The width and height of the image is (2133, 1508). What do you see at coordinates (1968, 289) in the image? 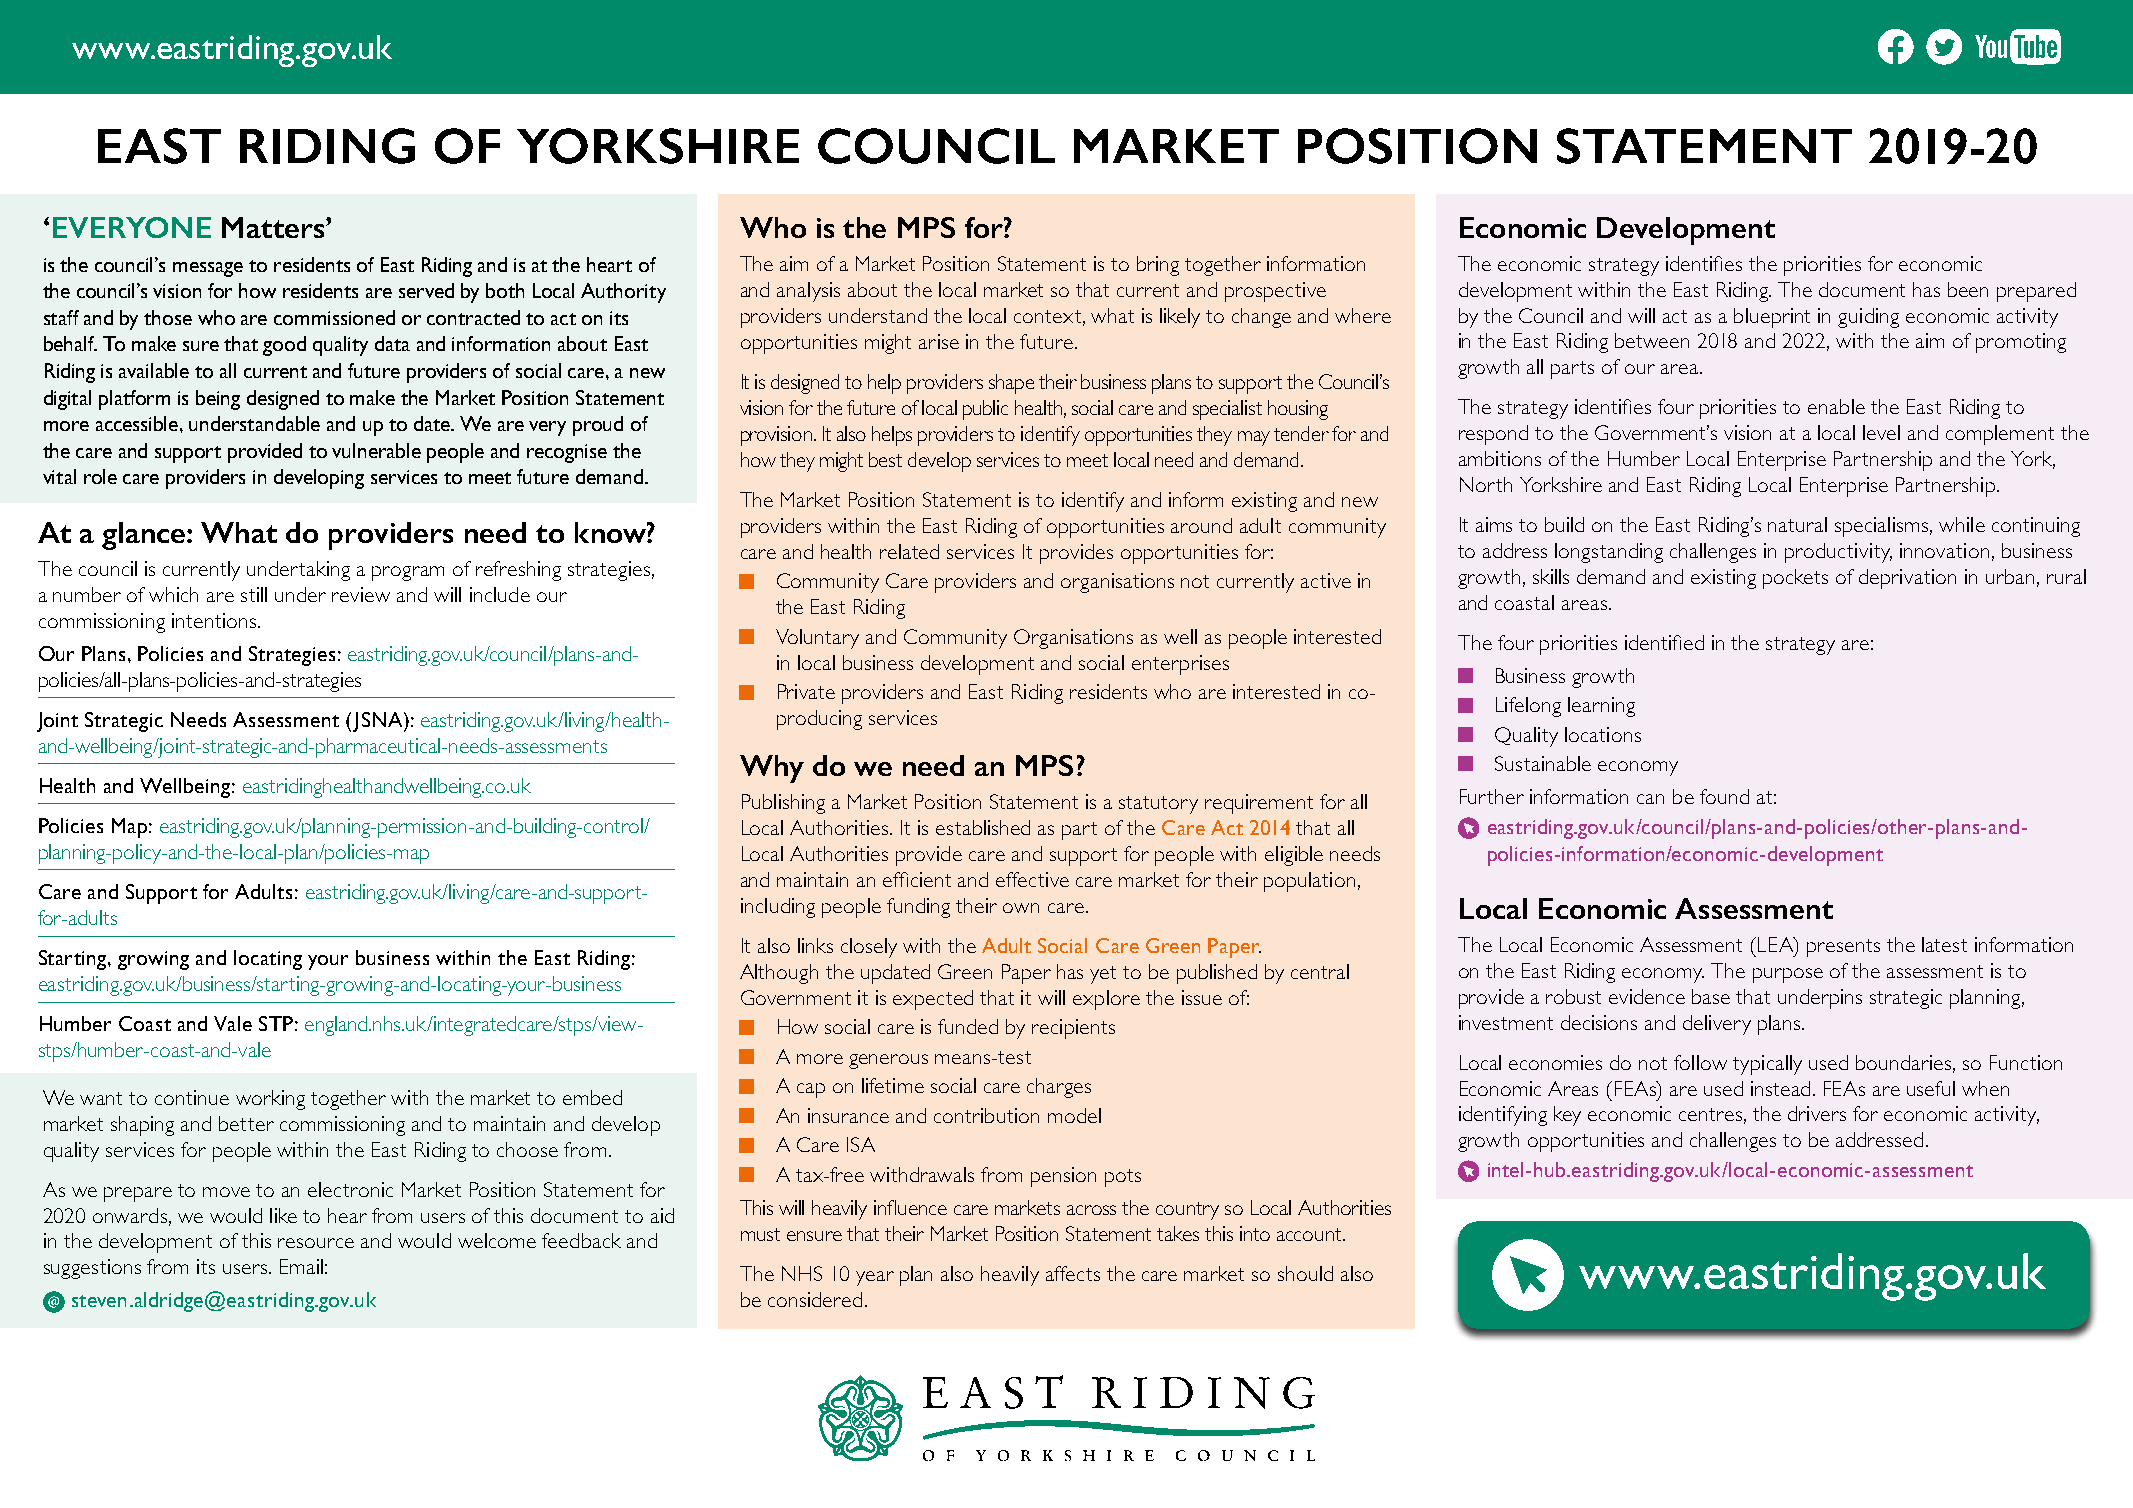
I see `been` at bounding box center [1968, 289].
